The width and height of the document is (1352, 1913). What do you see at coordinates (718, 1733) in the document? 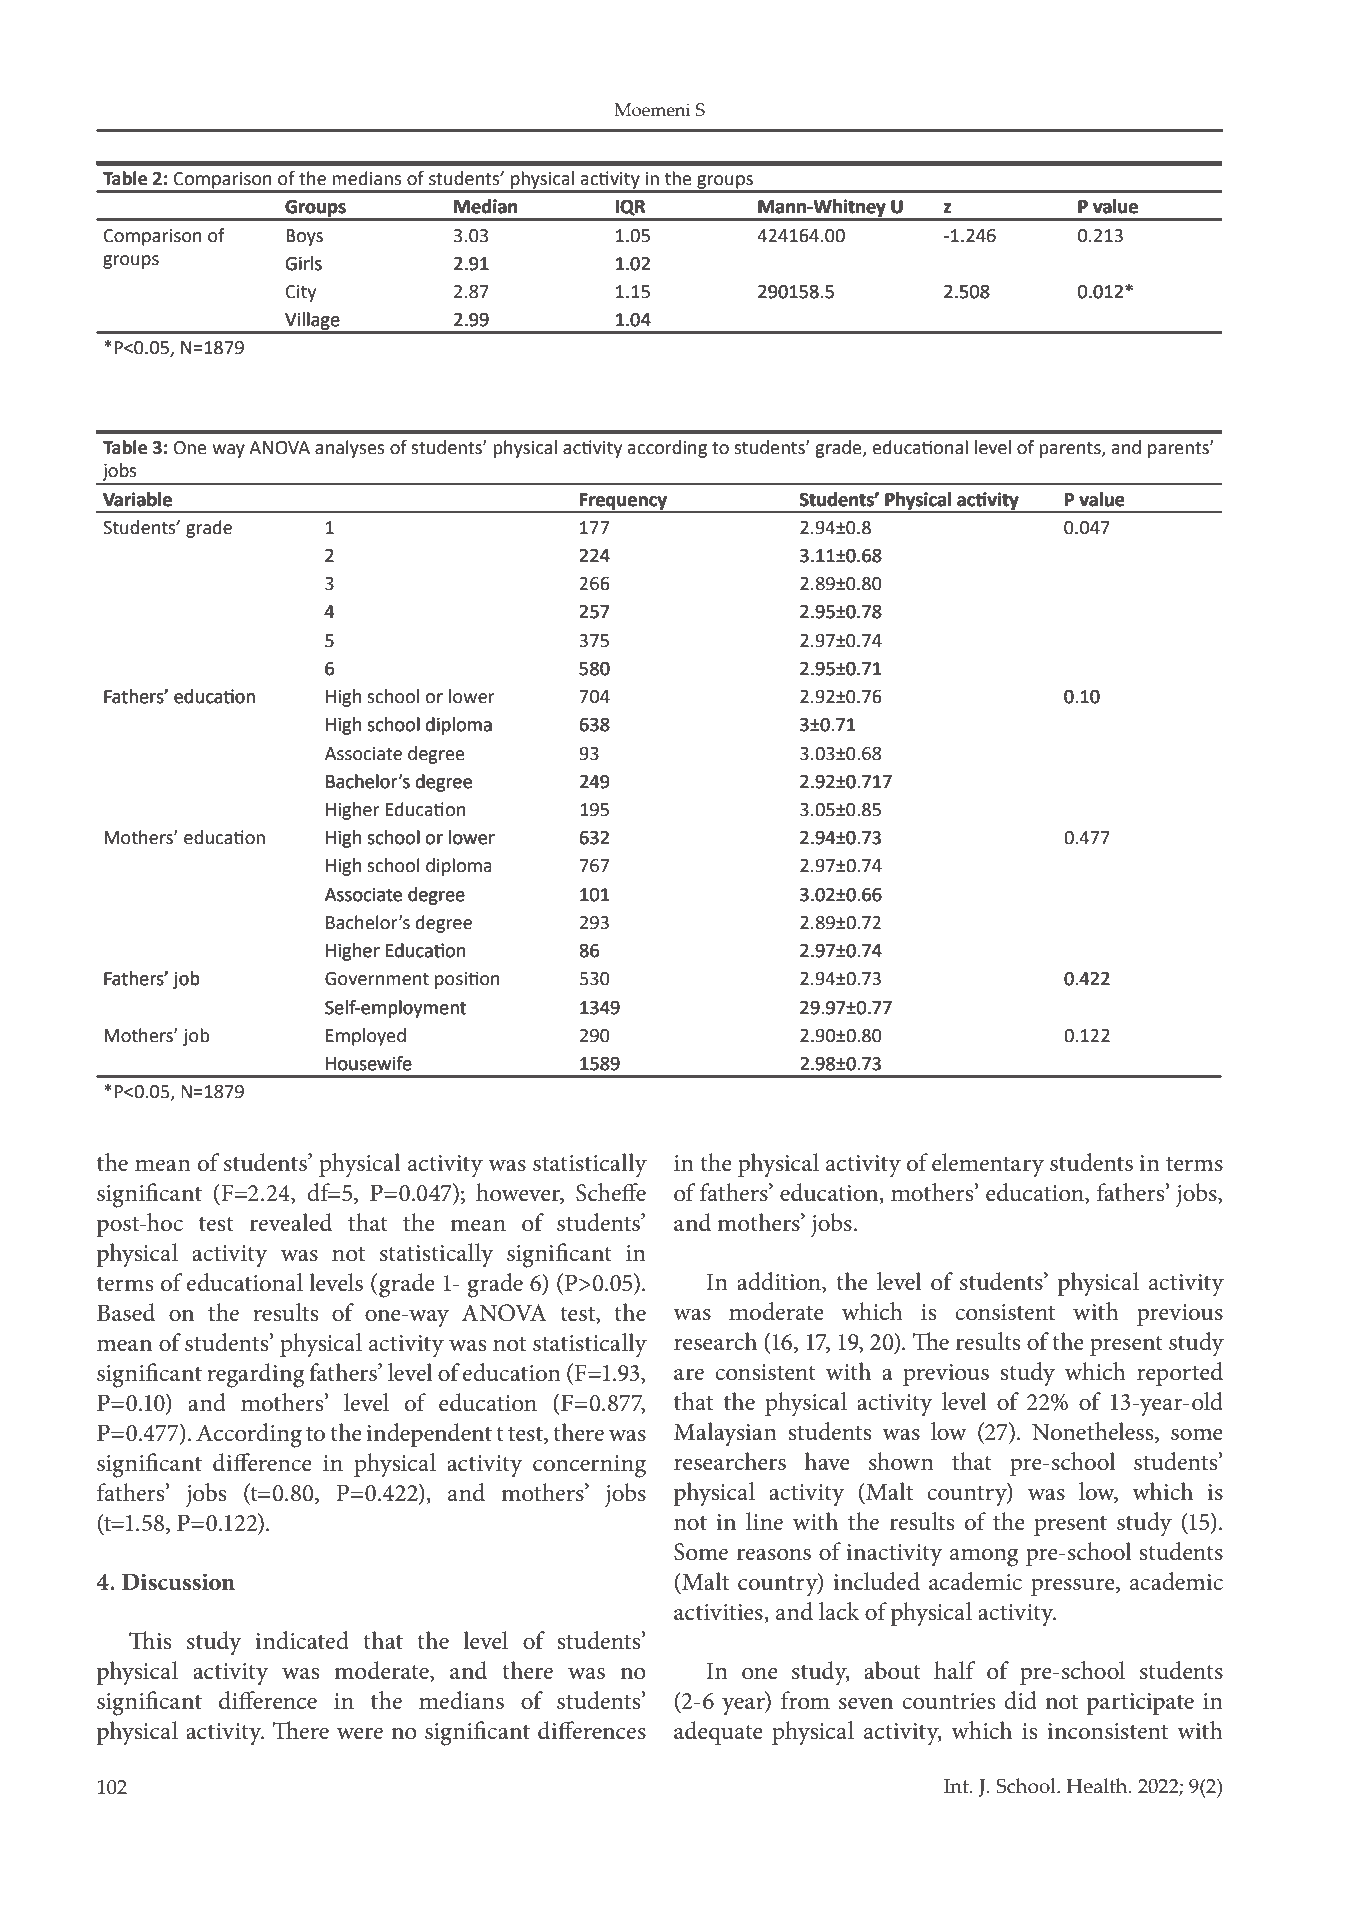
I see `adequate` at bounding box center [718, 1733].
